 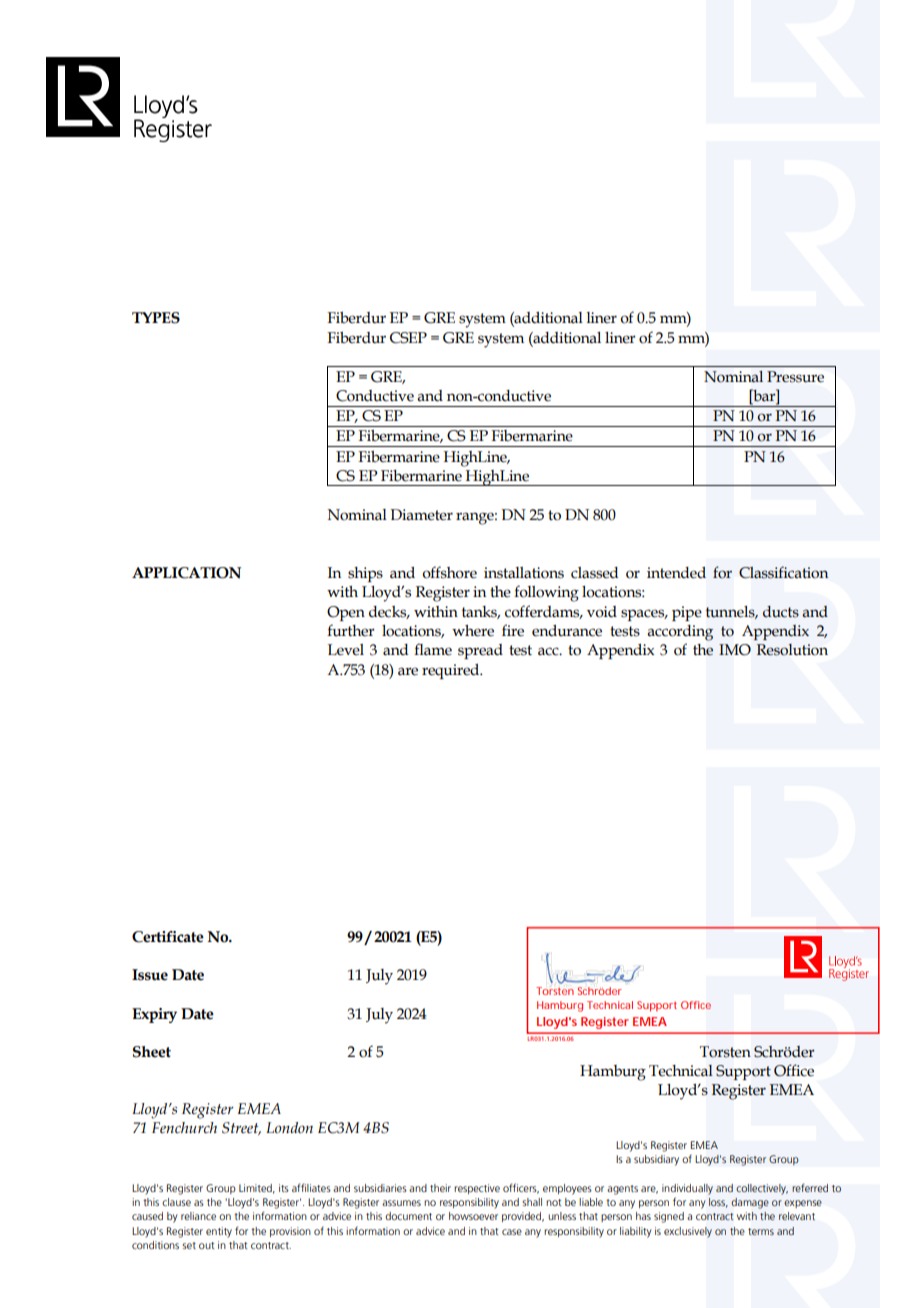 What do you see at coordinates (473, 1216) in the page?
I see `howsoever` at bounding box center [473, 1216].
